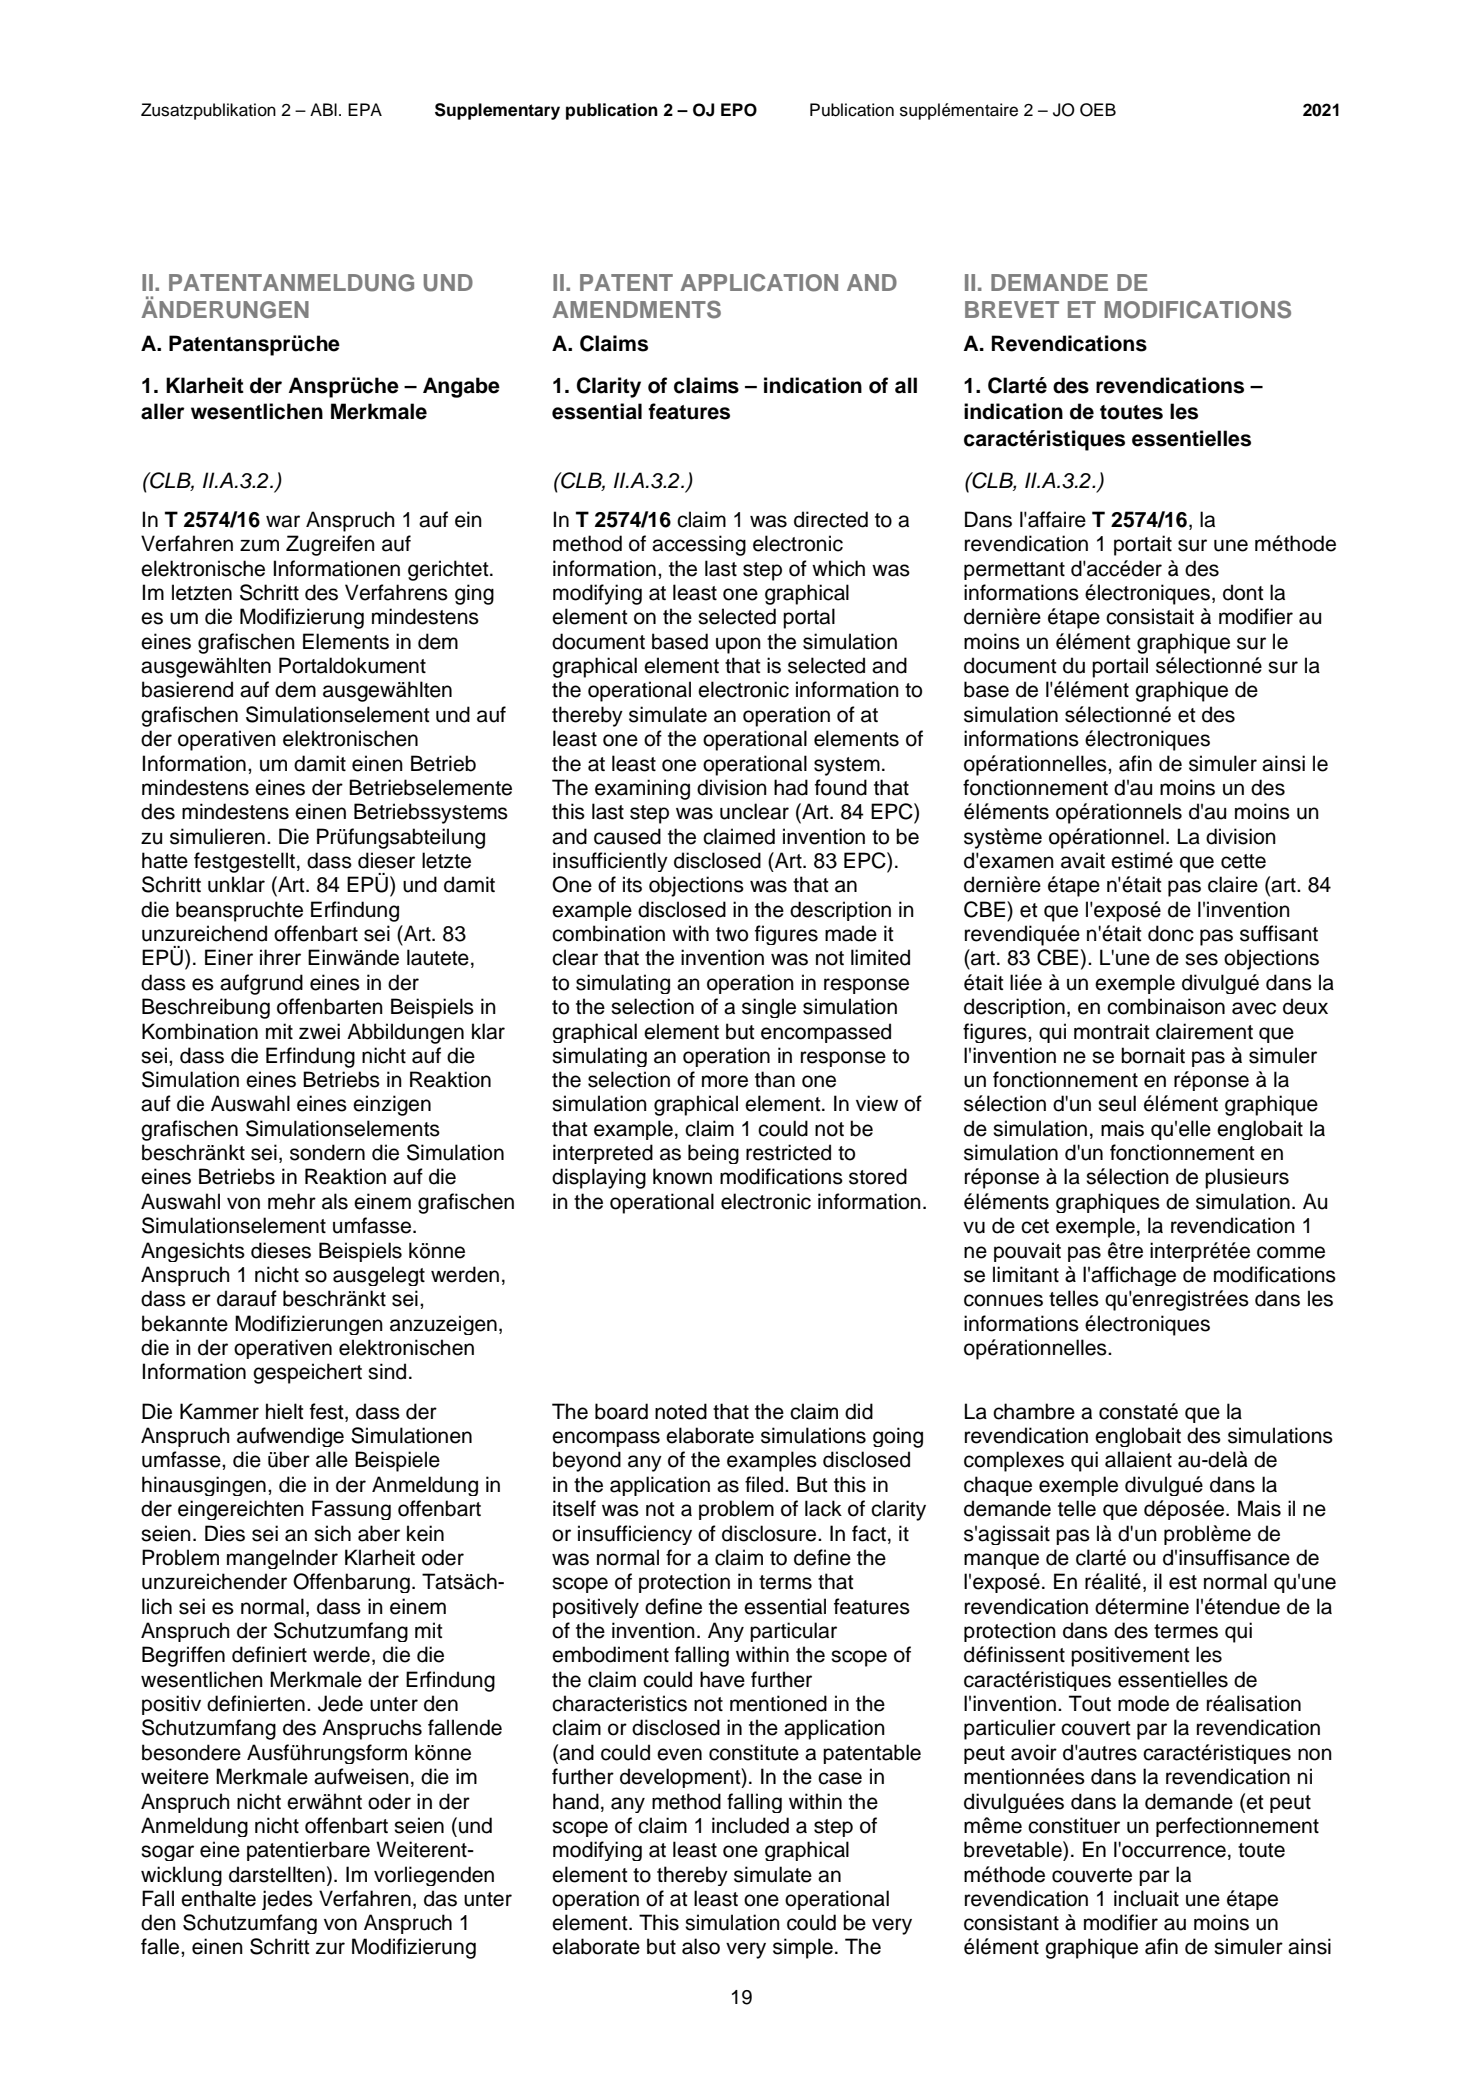 Image resolution: width=1483 pixels, height=2098 pixels. Describe the element at coordinates (1243, 592) in the screenshot. I see `dont` at that location.
